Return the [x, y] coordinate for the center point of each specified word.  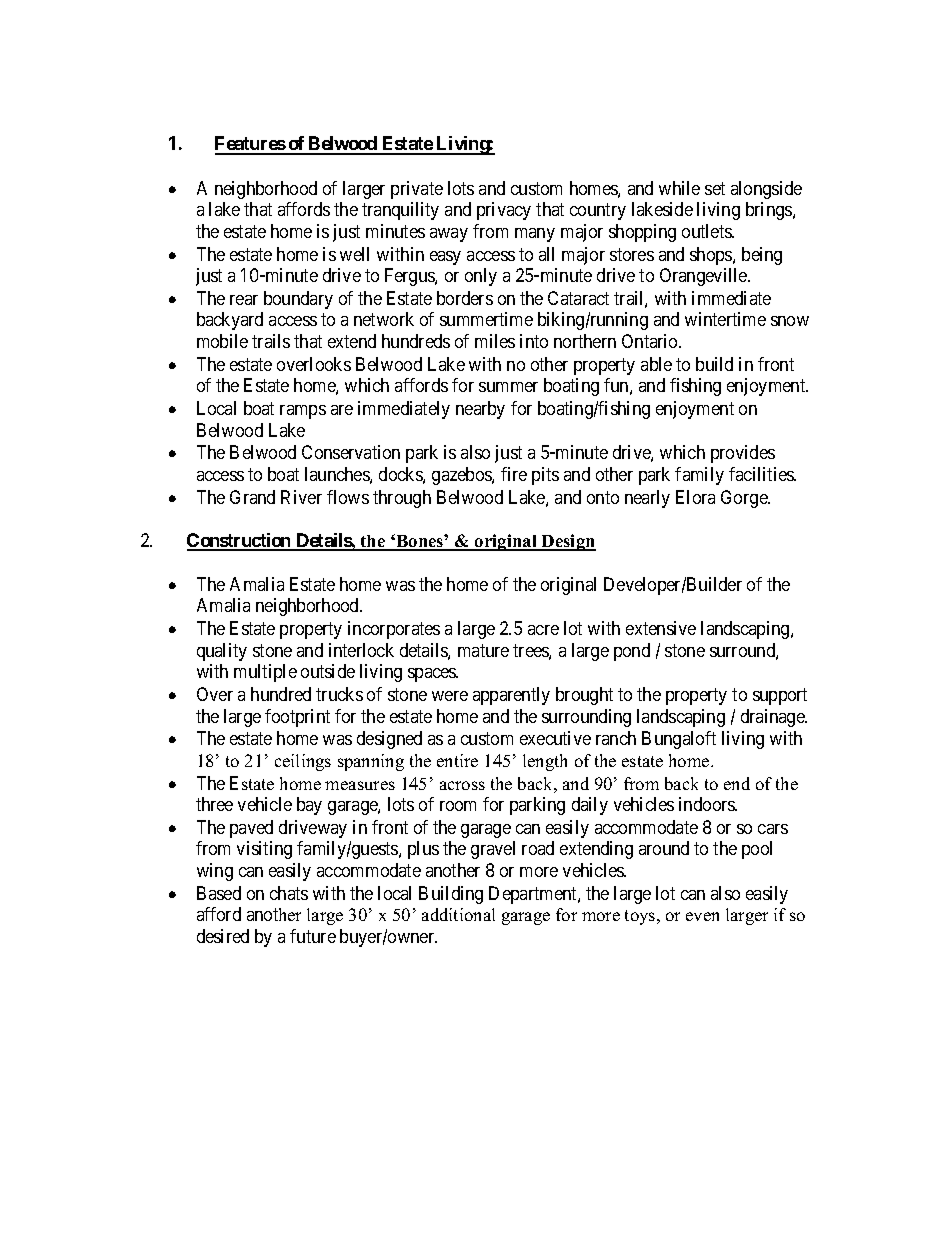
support [780, 696]
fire [514, 474]
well [354, 254]
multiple [265, 673]
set [715, 188]
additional [458, 914]
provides [743, 454]
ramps [303, 412]
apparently [511, 696]
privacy [504, 211]
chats [289, 893]
